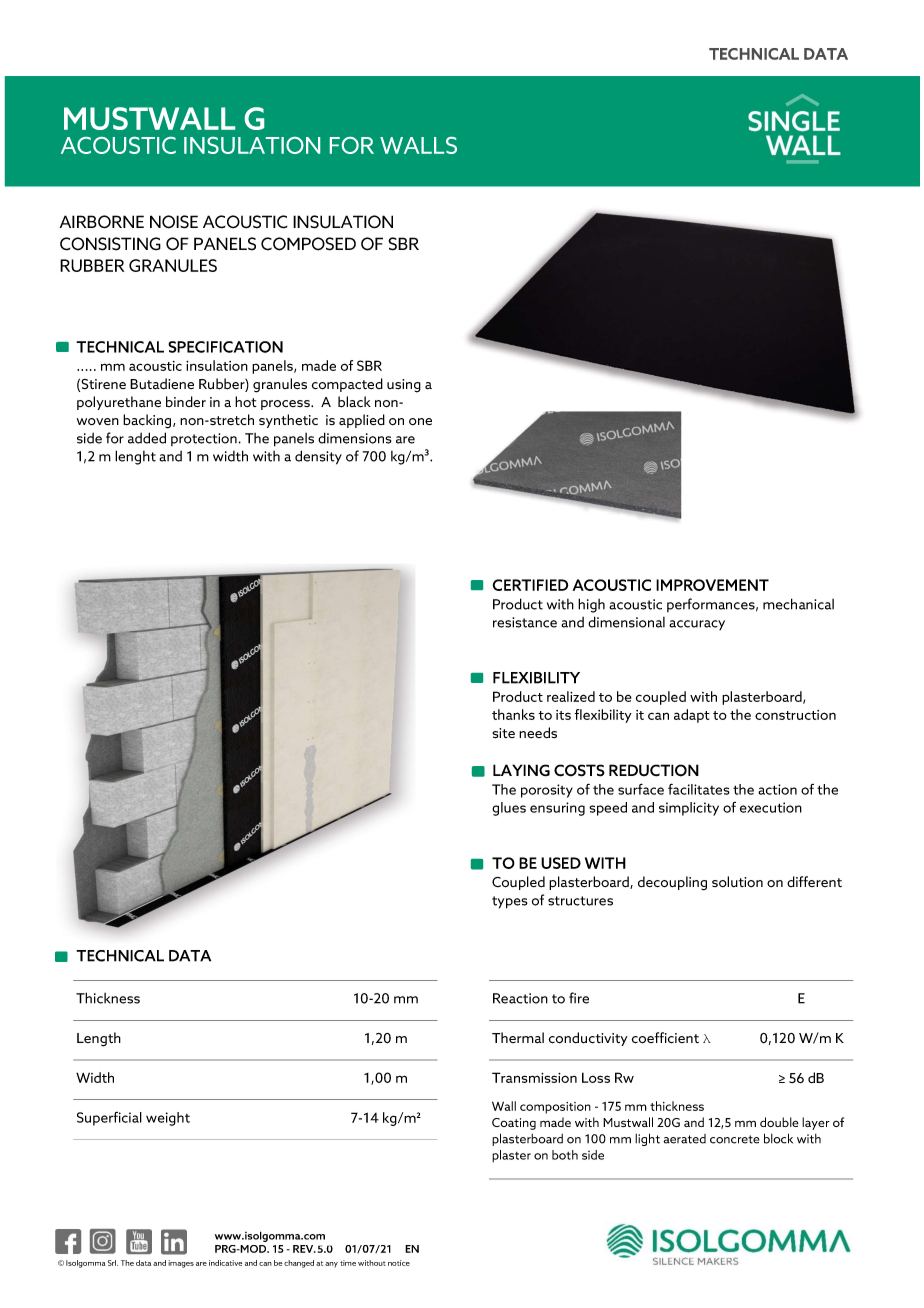  Describe the element at coordinates (135, 457) in the document. I see `lenght` at that location.
